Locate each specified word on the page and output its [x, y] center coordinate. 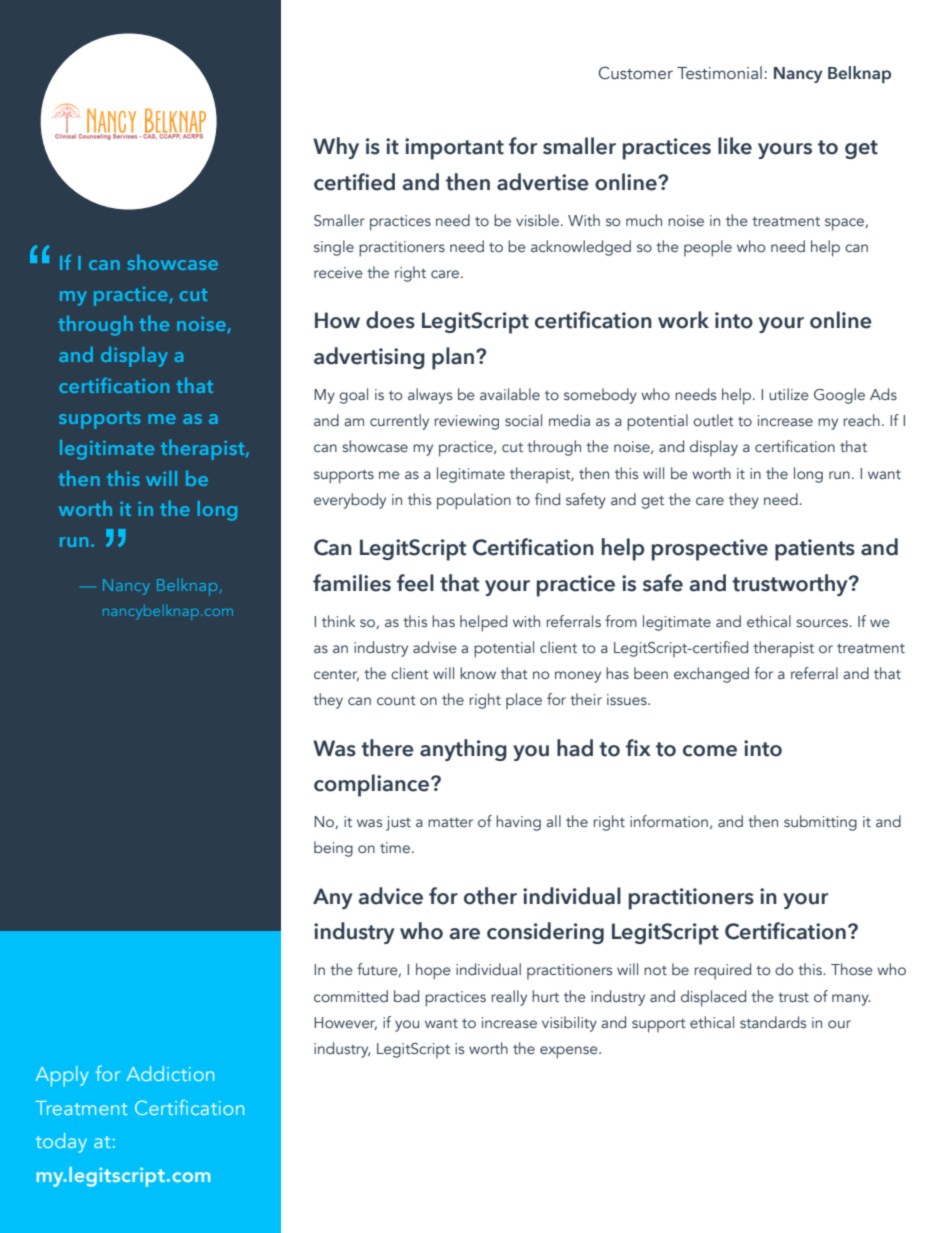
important [454, 149]
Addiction [170, 1073]
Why [336, 148]
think [338, 621]
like [735, 146]
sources [823, 623]
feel [415, 583]
